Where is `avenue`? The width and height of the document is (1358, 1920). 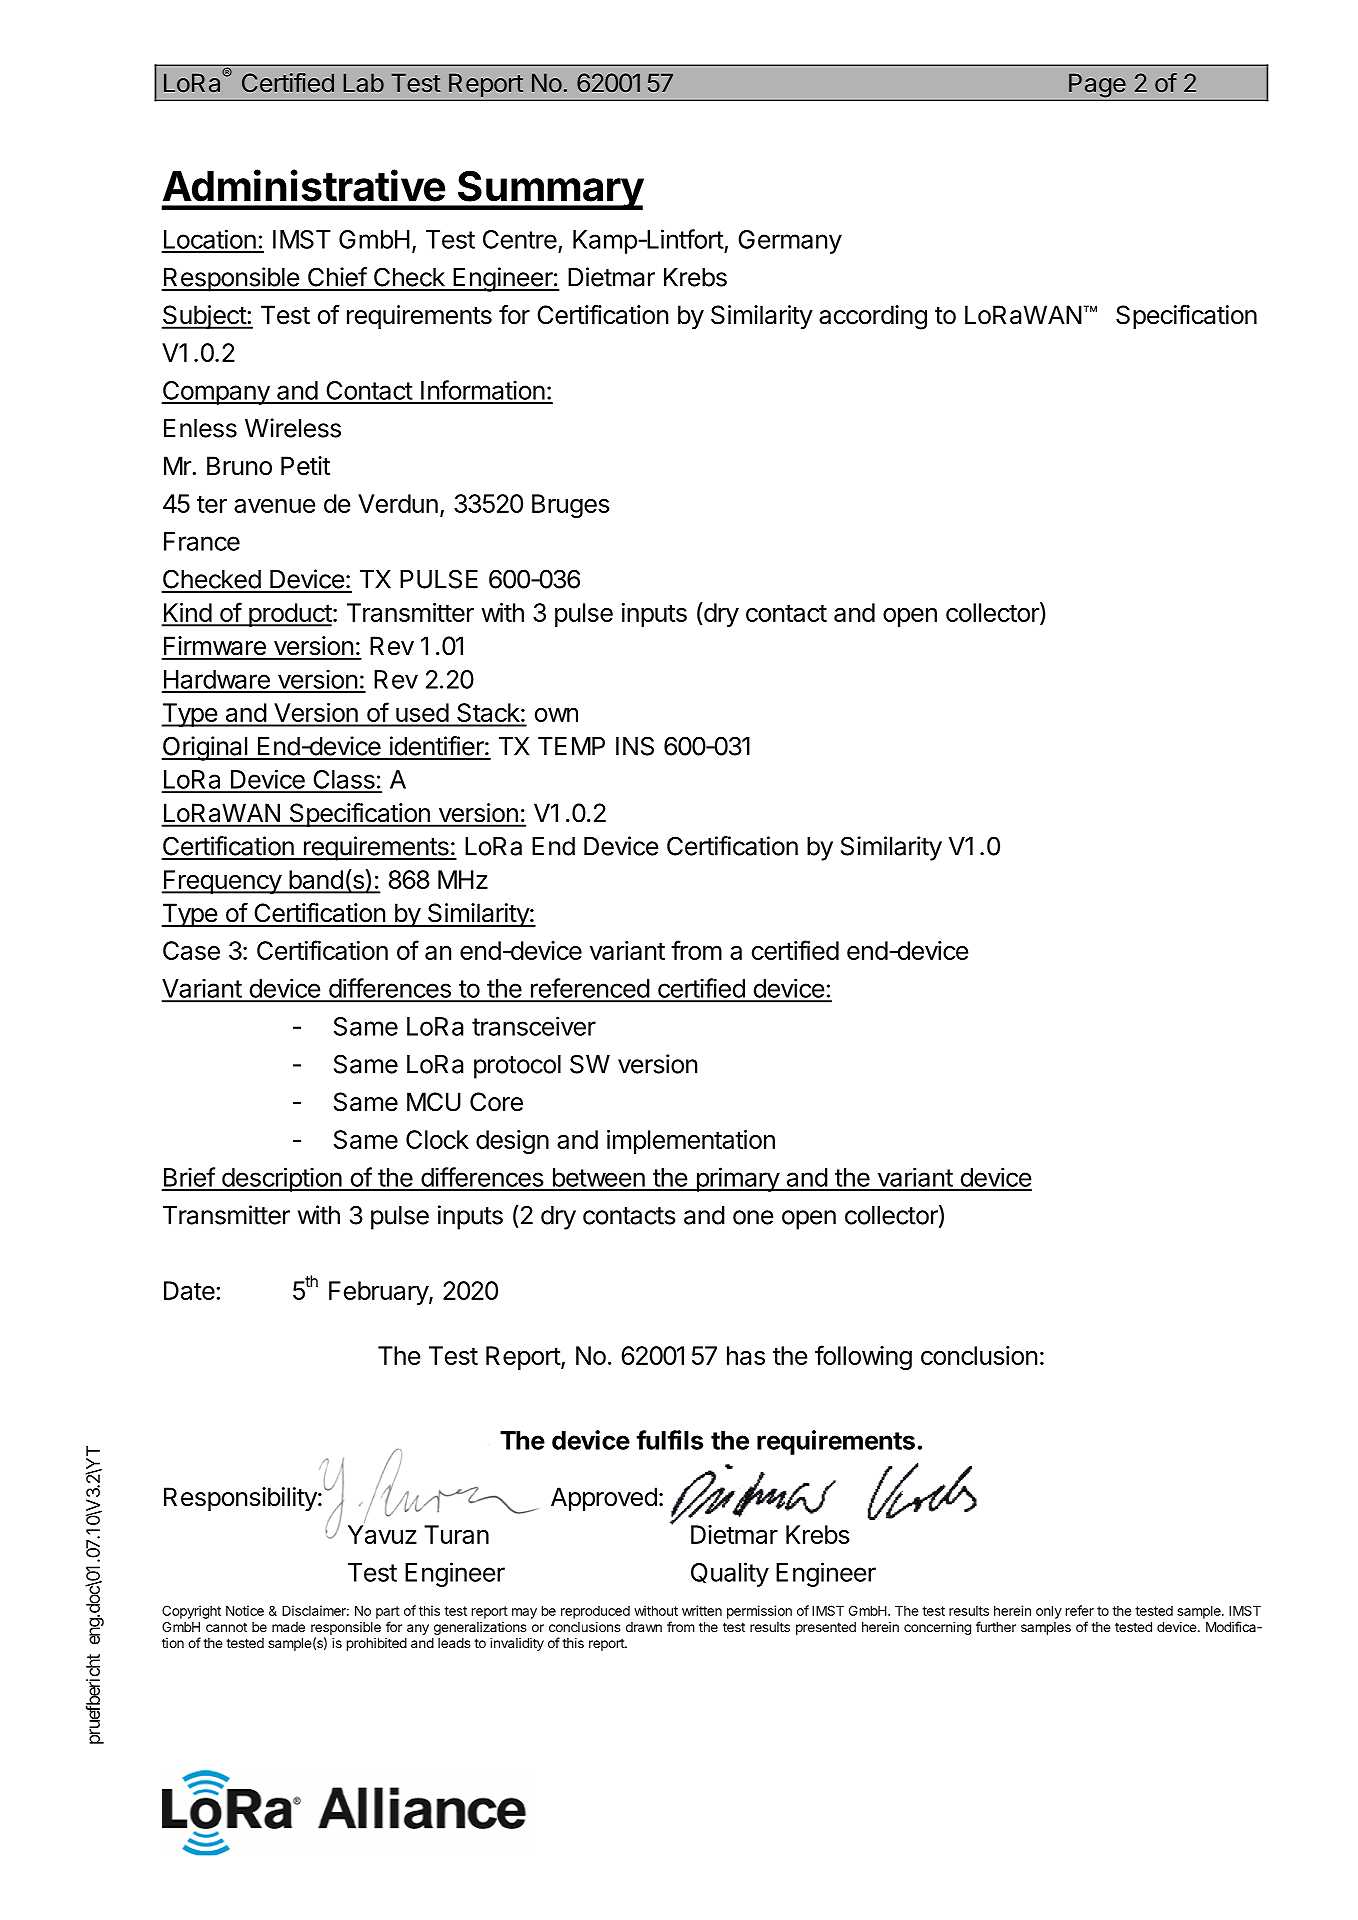
avenue is located at coordinates (274, 506).
